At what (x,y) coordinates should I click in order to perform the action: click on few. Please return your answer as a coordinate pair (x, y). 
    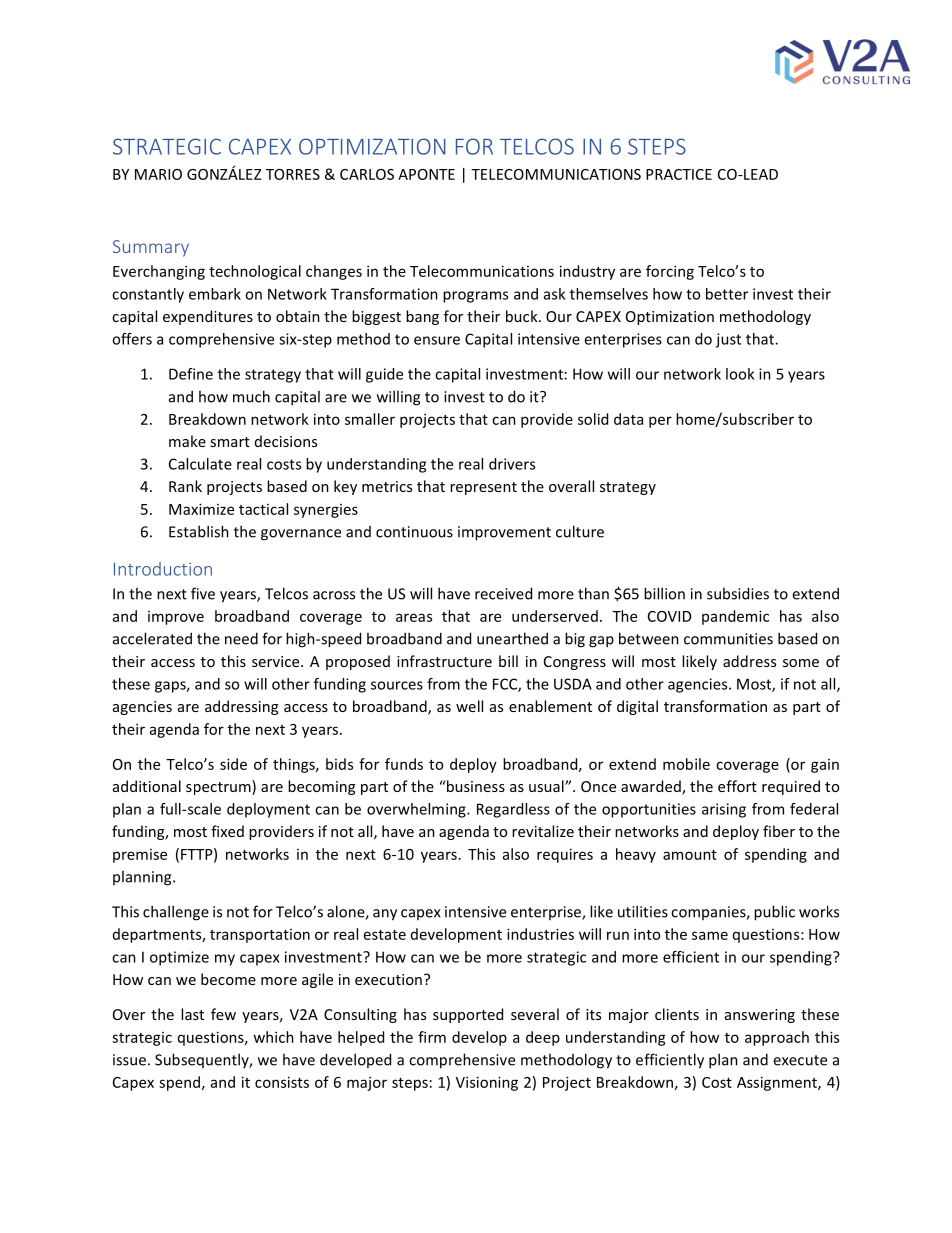
    Looking at the image, I should click on (223, 1014).
